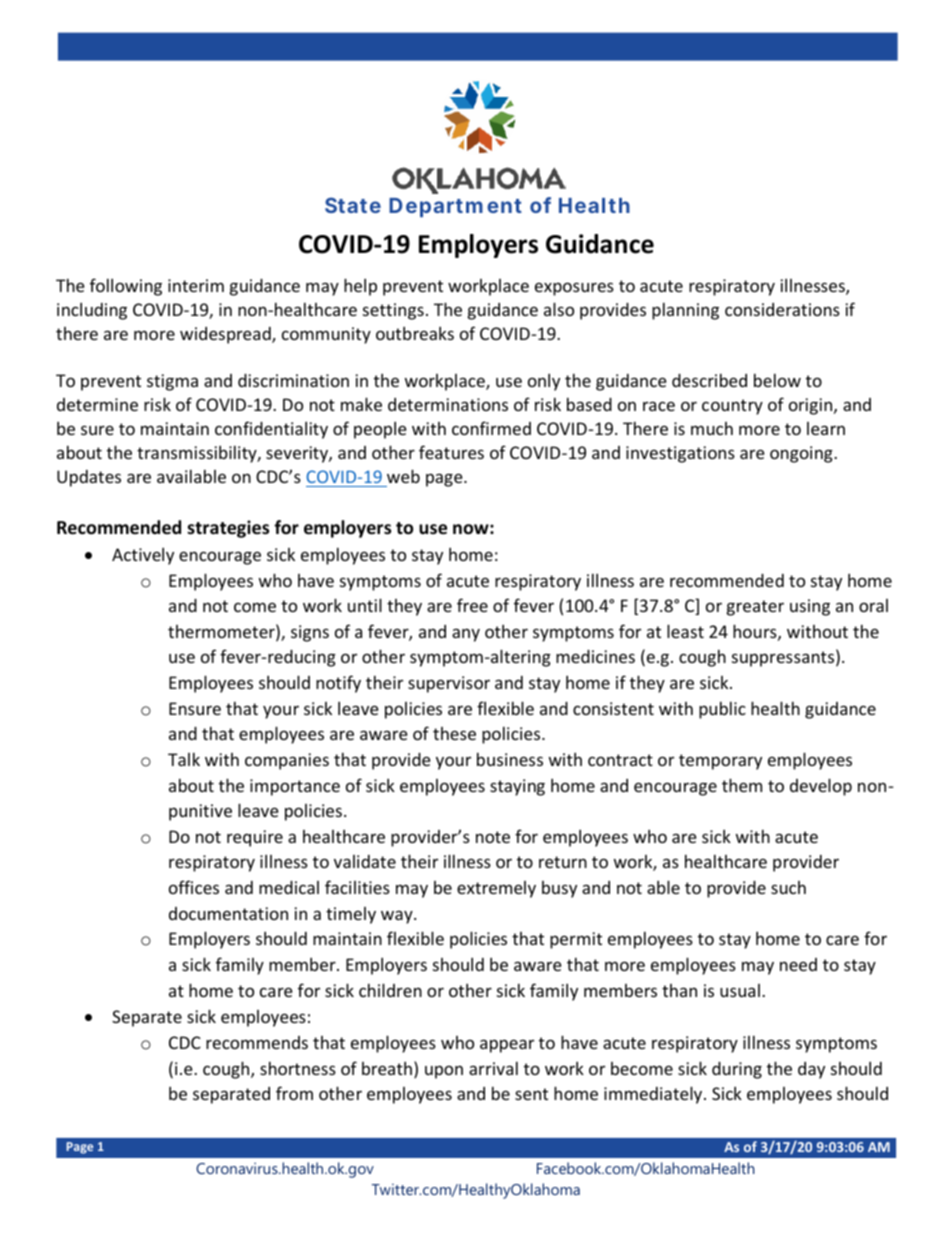  What do you see at coordinates (493, 1068) in the document?
I see `arrival` at bounding box center [493, 1068].
